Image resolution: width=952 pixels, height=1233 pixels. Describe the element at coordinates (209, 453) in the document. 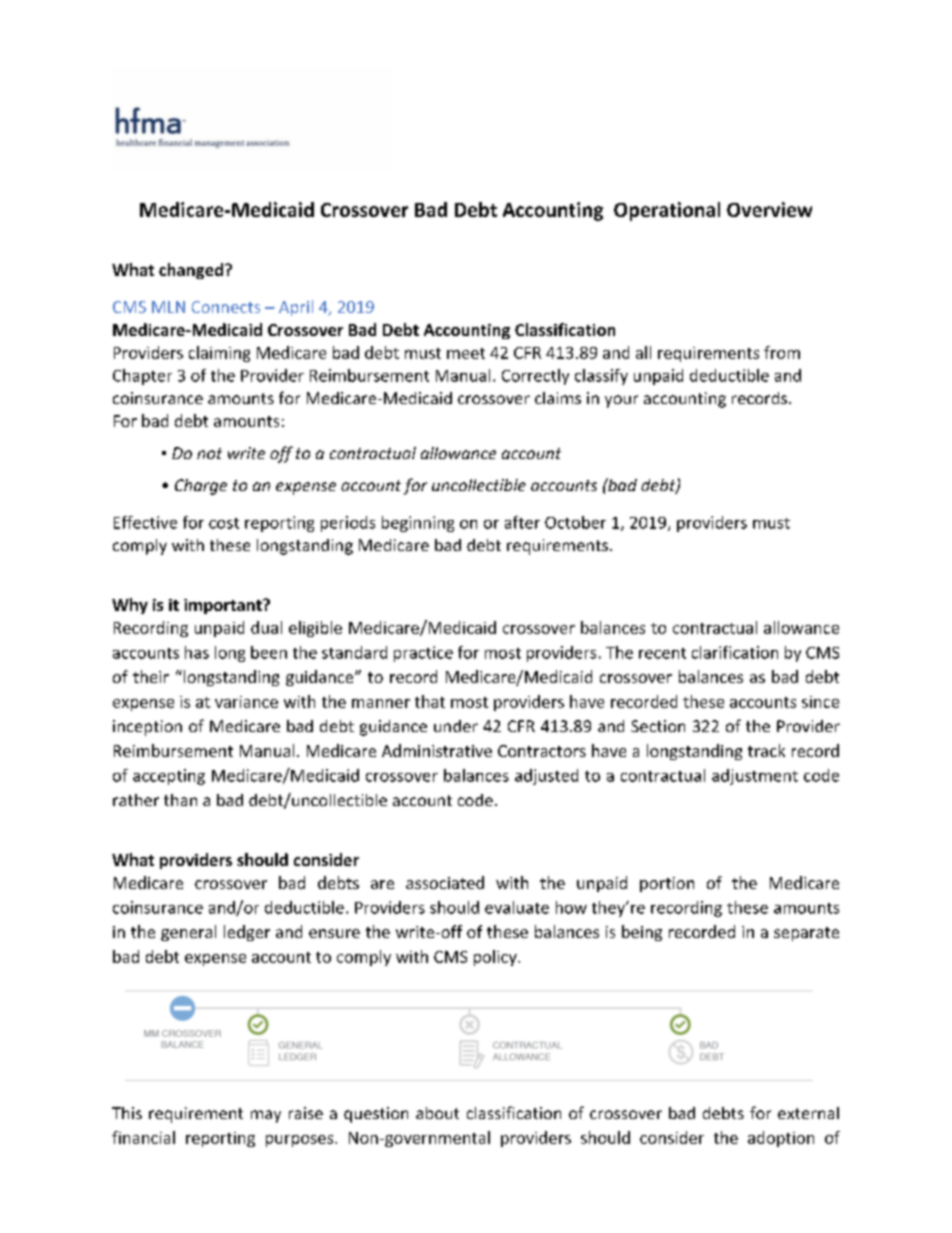

I see `not` at that location.
